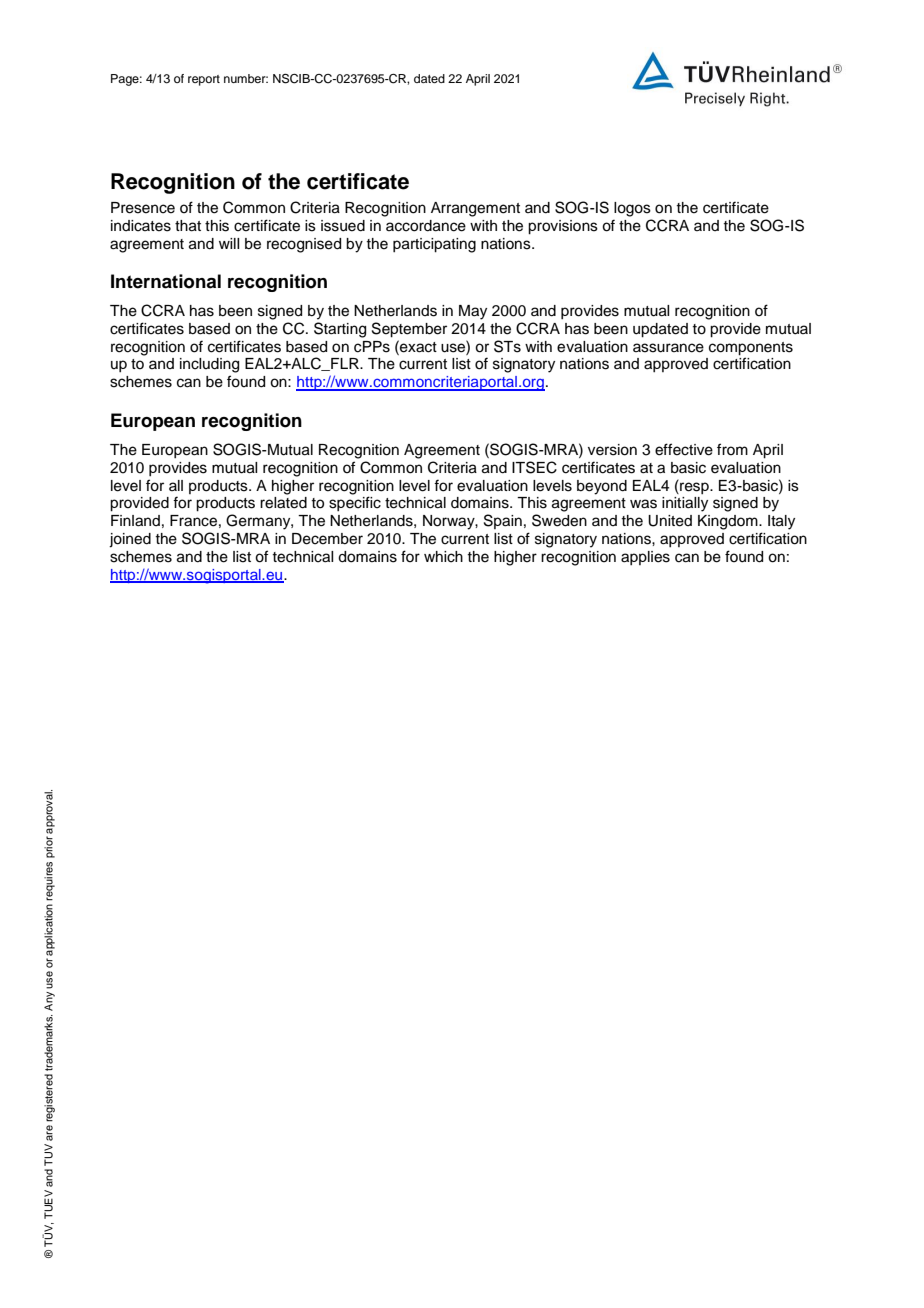 Image resolution: width=924 pixels, height=1308 pixels. I want to click on that, so click(188, 226).
